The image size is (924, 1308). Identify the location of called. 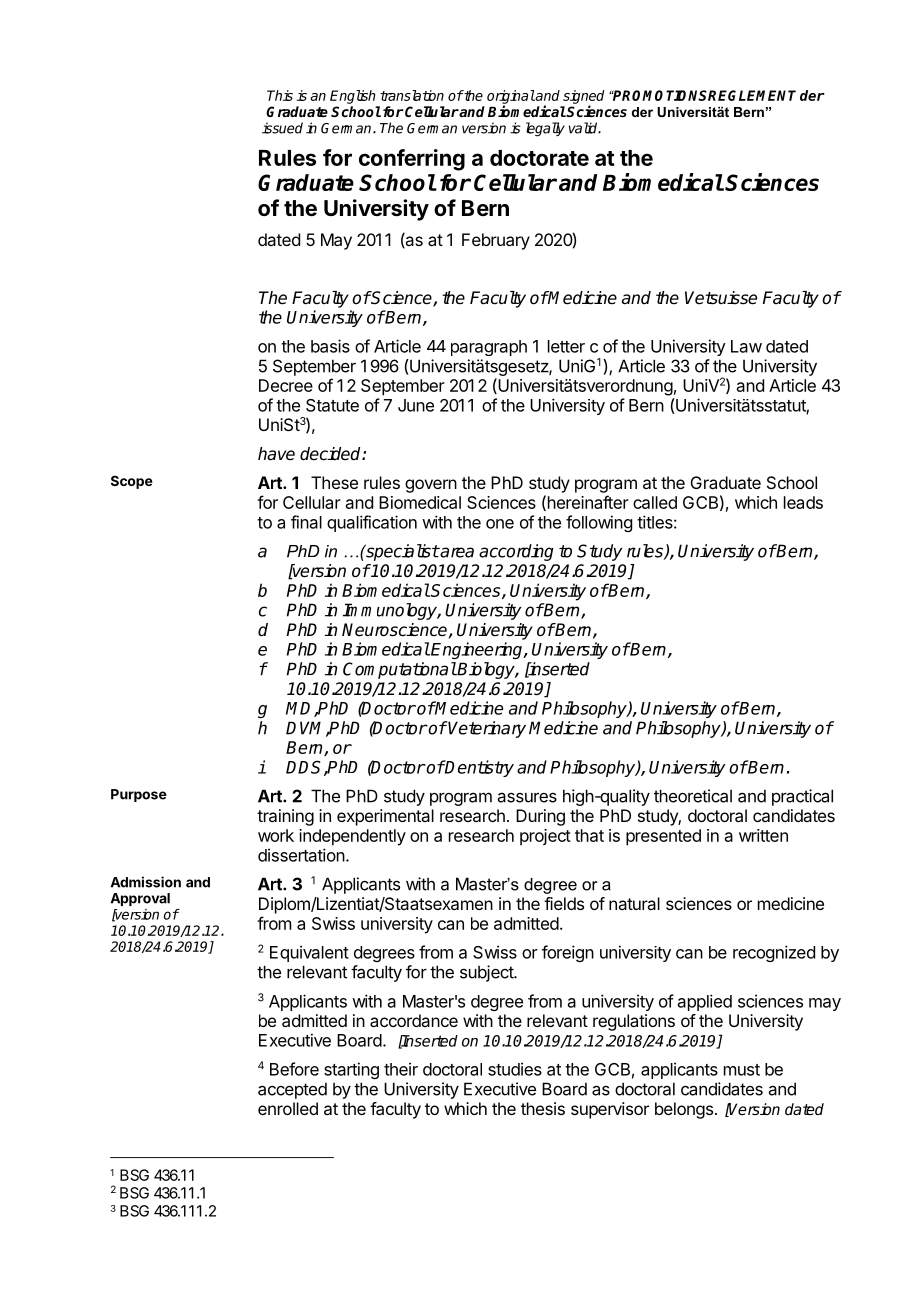
(655, 502).
